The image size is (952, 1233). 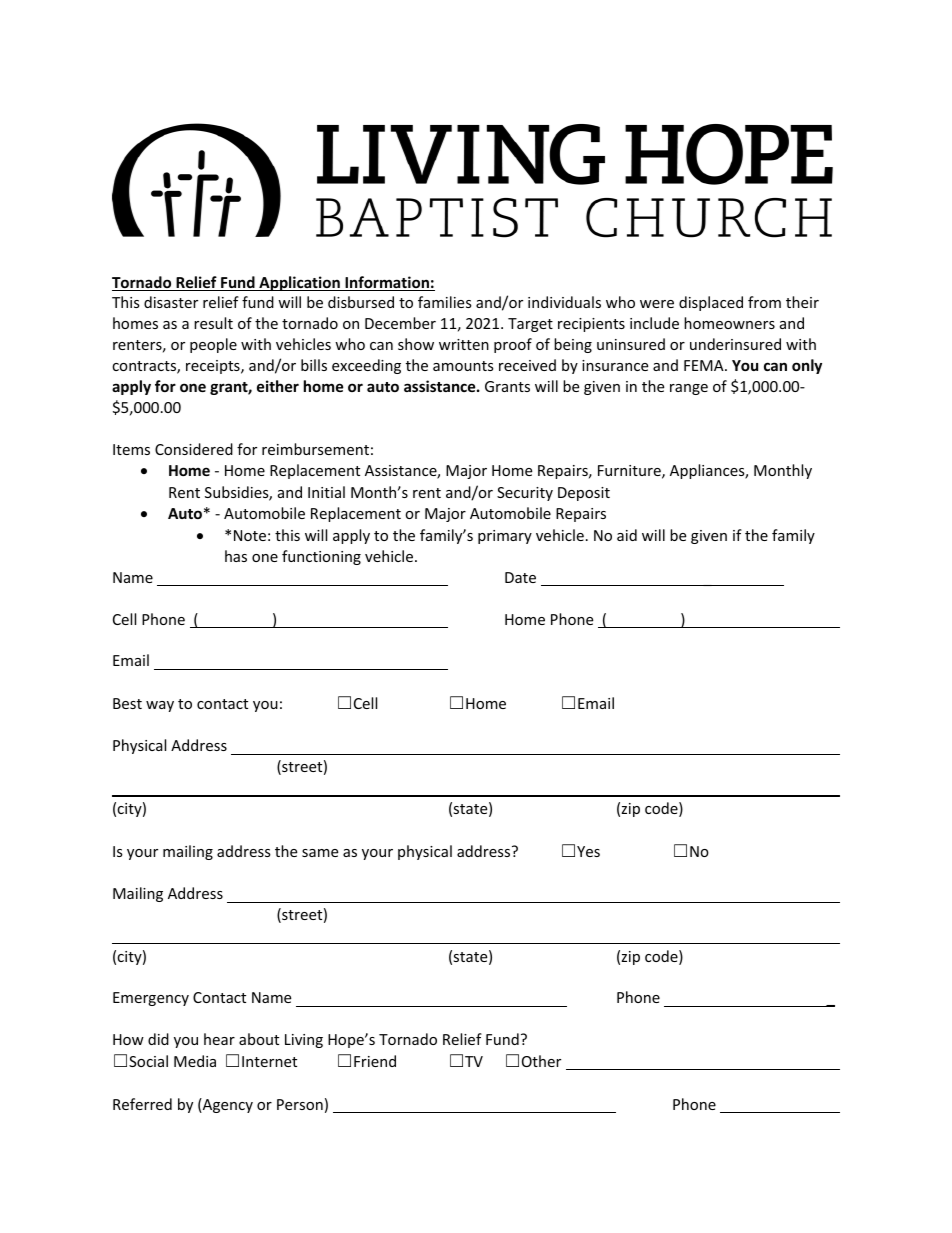 What do you see at coordinates (711, 303) in the page?
I see `displaced` at bounding box center [711, 303].
